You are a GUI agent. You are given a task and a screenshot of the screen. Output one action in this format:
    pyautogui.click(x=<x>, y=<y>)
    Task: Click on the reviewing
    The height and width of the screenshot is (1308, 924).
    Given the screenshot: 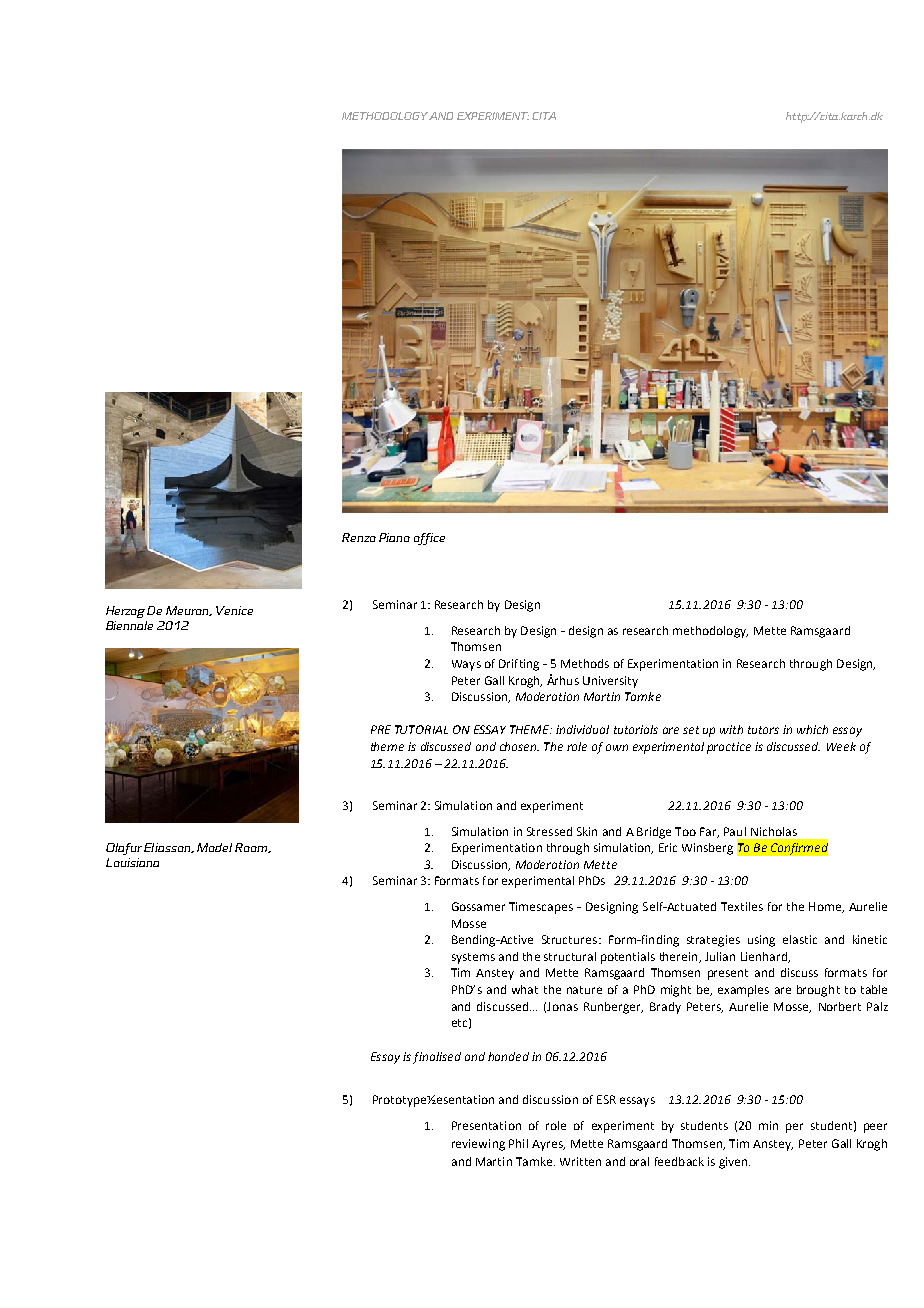 What is the action you would take?
    pyautogui.click(x=478, y=1145)
